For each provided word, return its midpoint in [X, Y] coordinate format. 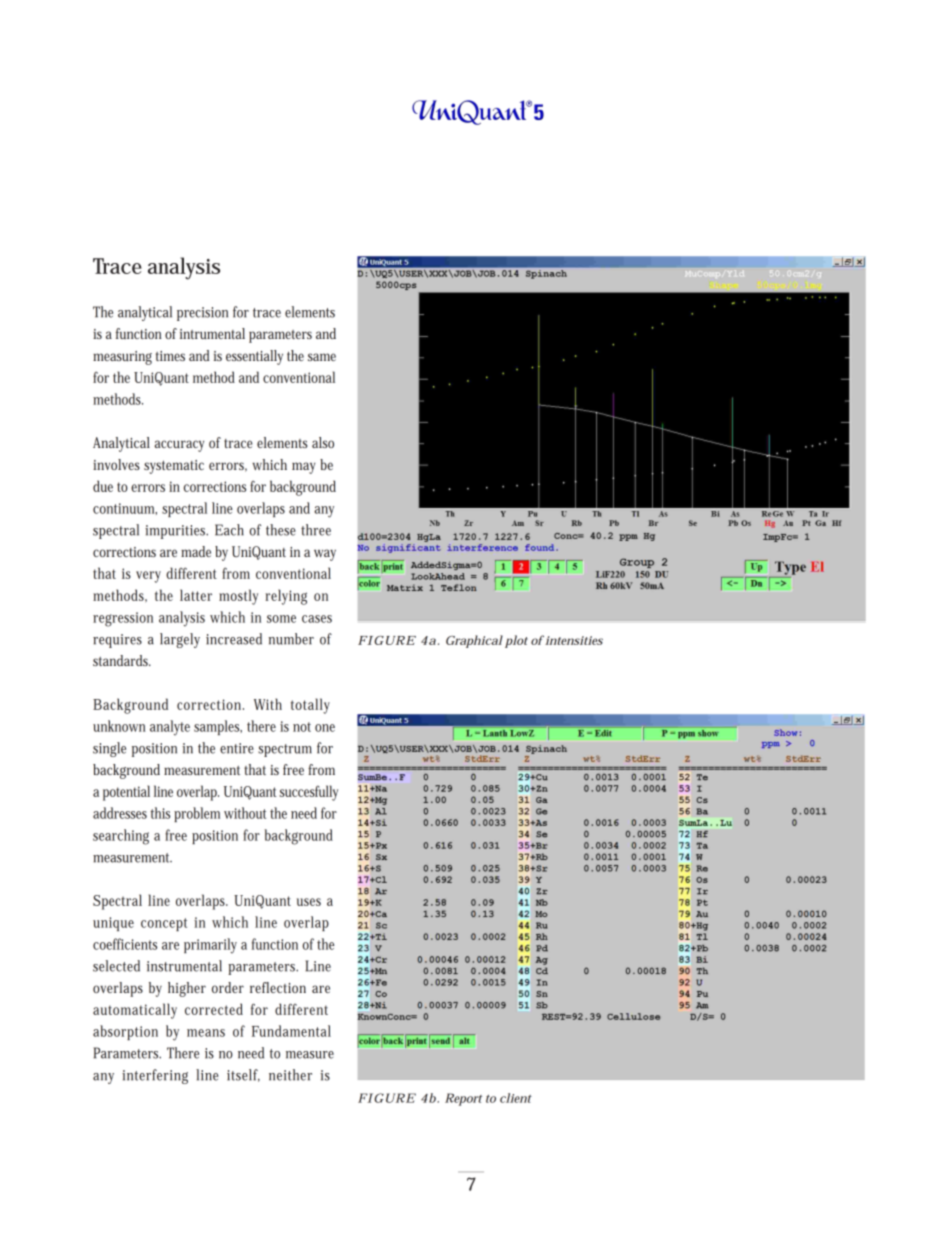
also [323, 442]
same [322, 357]
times [170, 356]
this [160, 813]
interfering [155, 1076]
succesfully [309, 793]
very [148, 577]
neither [290, 1075]
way [325, 555]
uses [309, 902]
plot [516, 641]
